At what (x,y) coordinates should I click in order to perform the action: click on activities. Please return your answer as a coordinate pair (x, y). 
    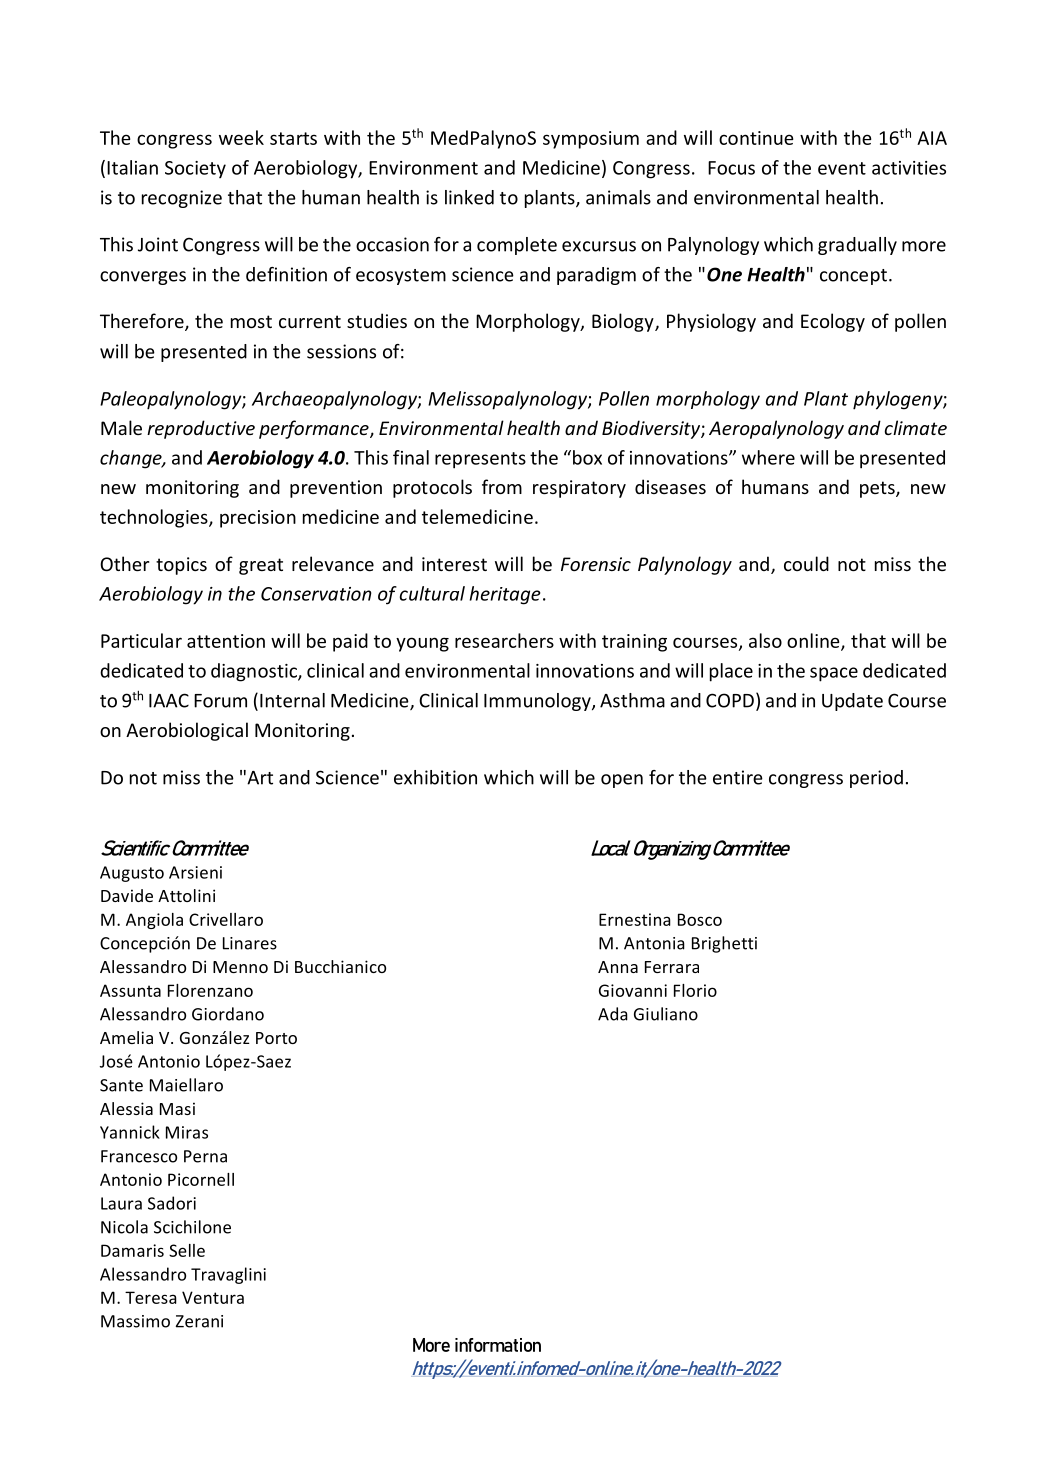
    Looking at the image, I should click on (909, 168).
